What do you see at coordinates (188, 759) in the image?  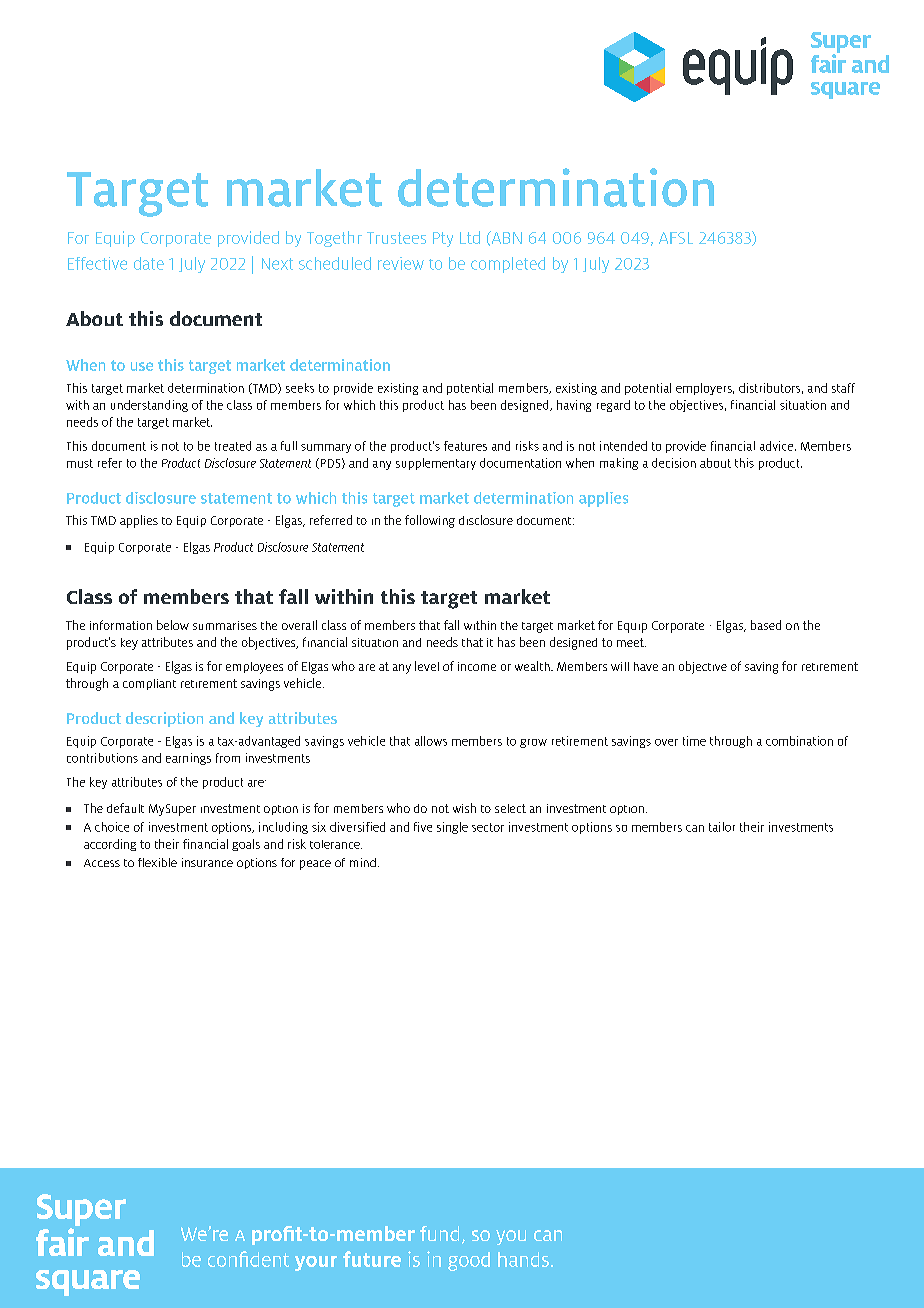 I see `earnings` at bounding box center [188, 759].
